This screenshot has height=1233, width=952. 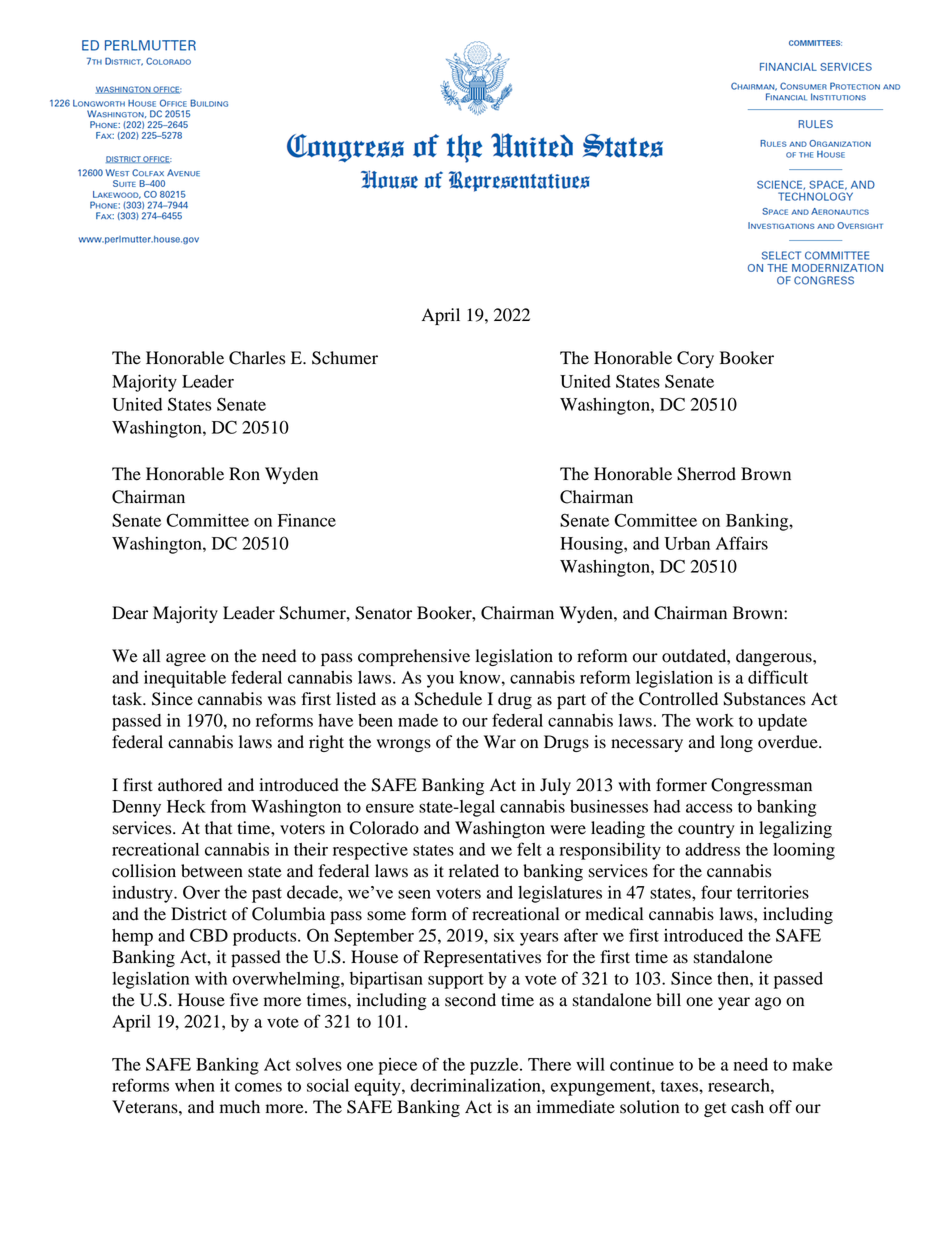 What do you see at coordinates (747, 1107) in the screenshot?
I see `cash` at bounding box center [747, 1107].
